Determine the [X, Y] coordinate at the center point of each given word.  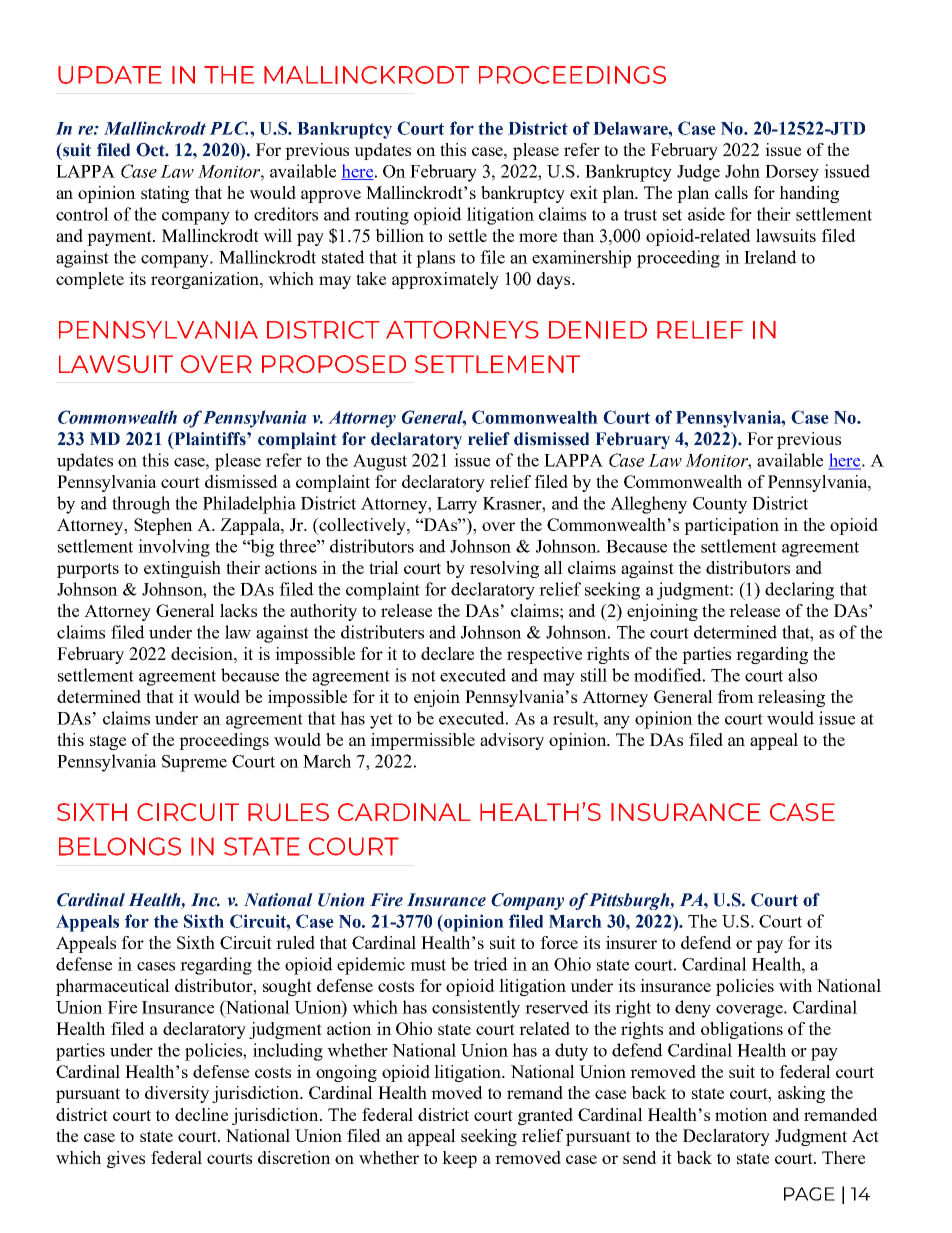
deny [693, 1009]
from [735, 696]
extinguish [182, 569]
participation [731, 526]
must [428, 965]
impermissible [423, 741]
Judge [698, 173]
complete [90, 280]
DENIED [598, 330]
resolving [504, 569]
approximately [445, 280]
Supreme [194, 763]
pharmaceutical [113, 987]
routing [382, 216]
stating [165, 194]
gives [126, 1159]
